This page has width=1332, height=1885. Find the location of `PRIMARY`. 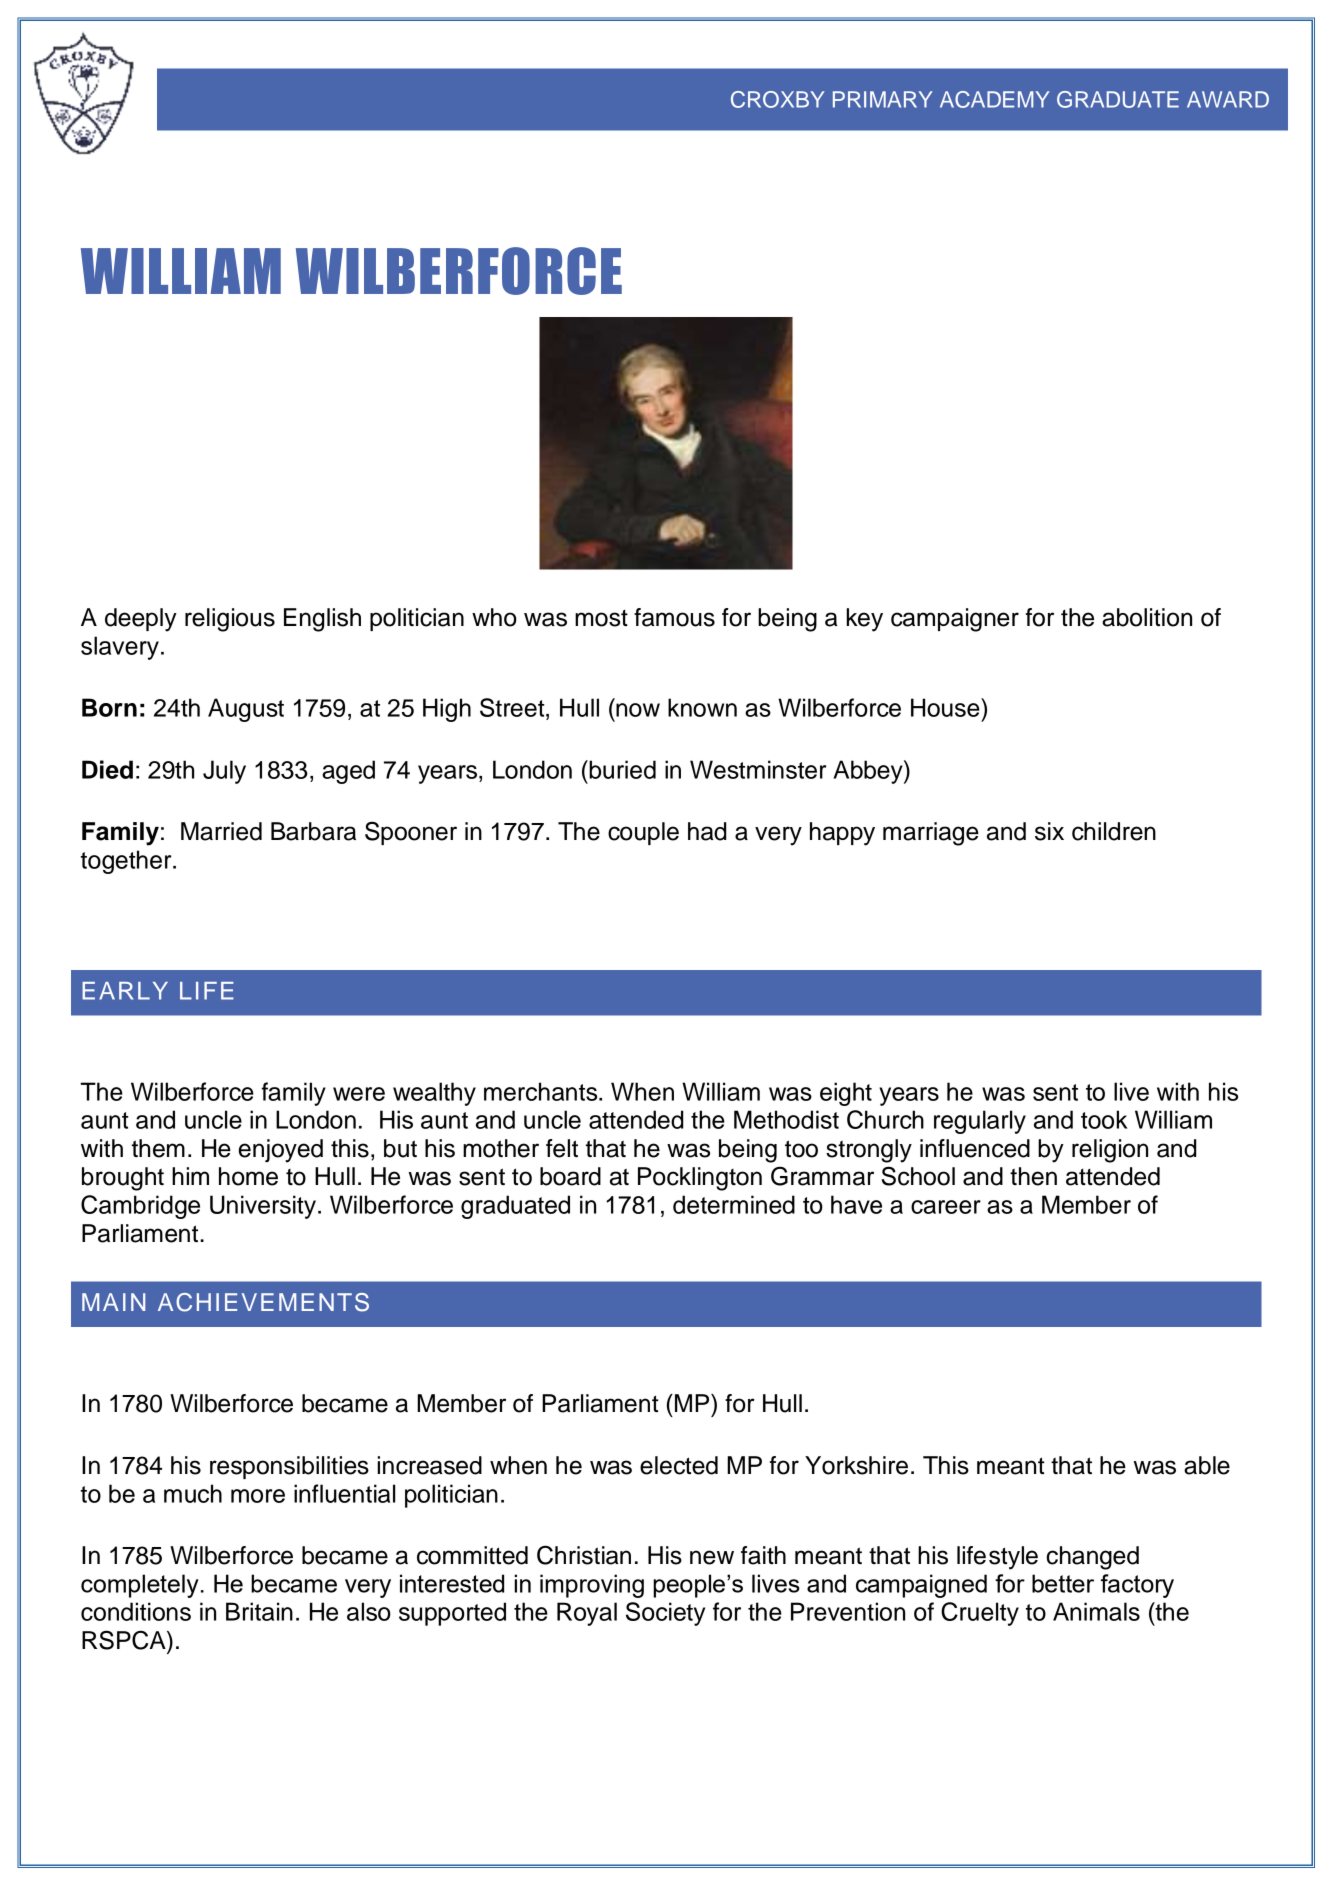

PRIMARY is located at coordinates (883, 99).
